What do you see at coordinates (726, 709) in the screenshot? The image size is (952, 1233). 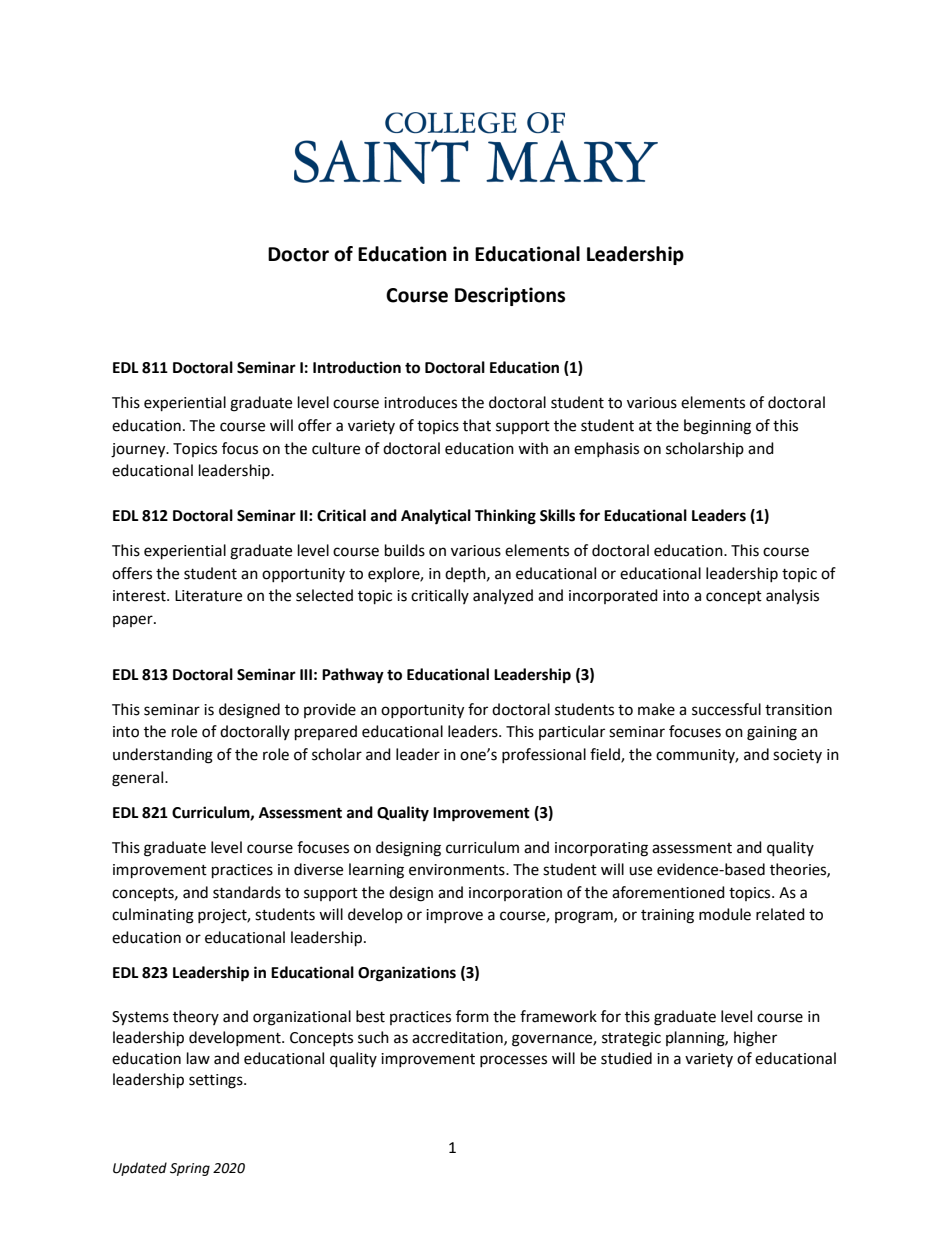 I see `successful` at bounding box center [726, 709].
